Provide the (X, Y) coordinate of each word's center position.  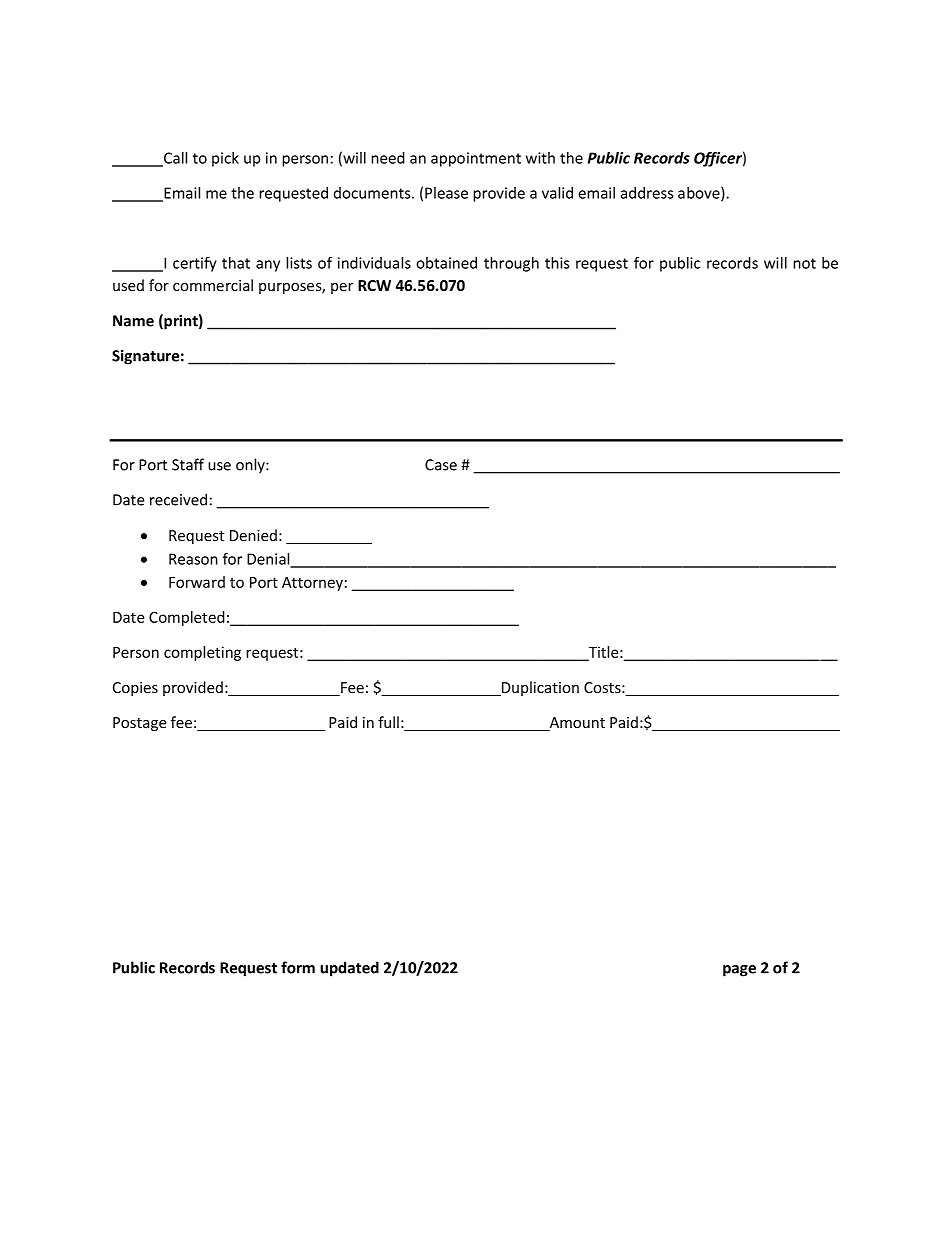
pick (225, 159)
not (804, 263)
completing (202, 653)
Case (441, 465)
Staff (188, 464)
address (647, 193)
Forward (197, 582)
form (298, 967)
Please (446, 193)
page (739, 971)
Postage (139, 724)
